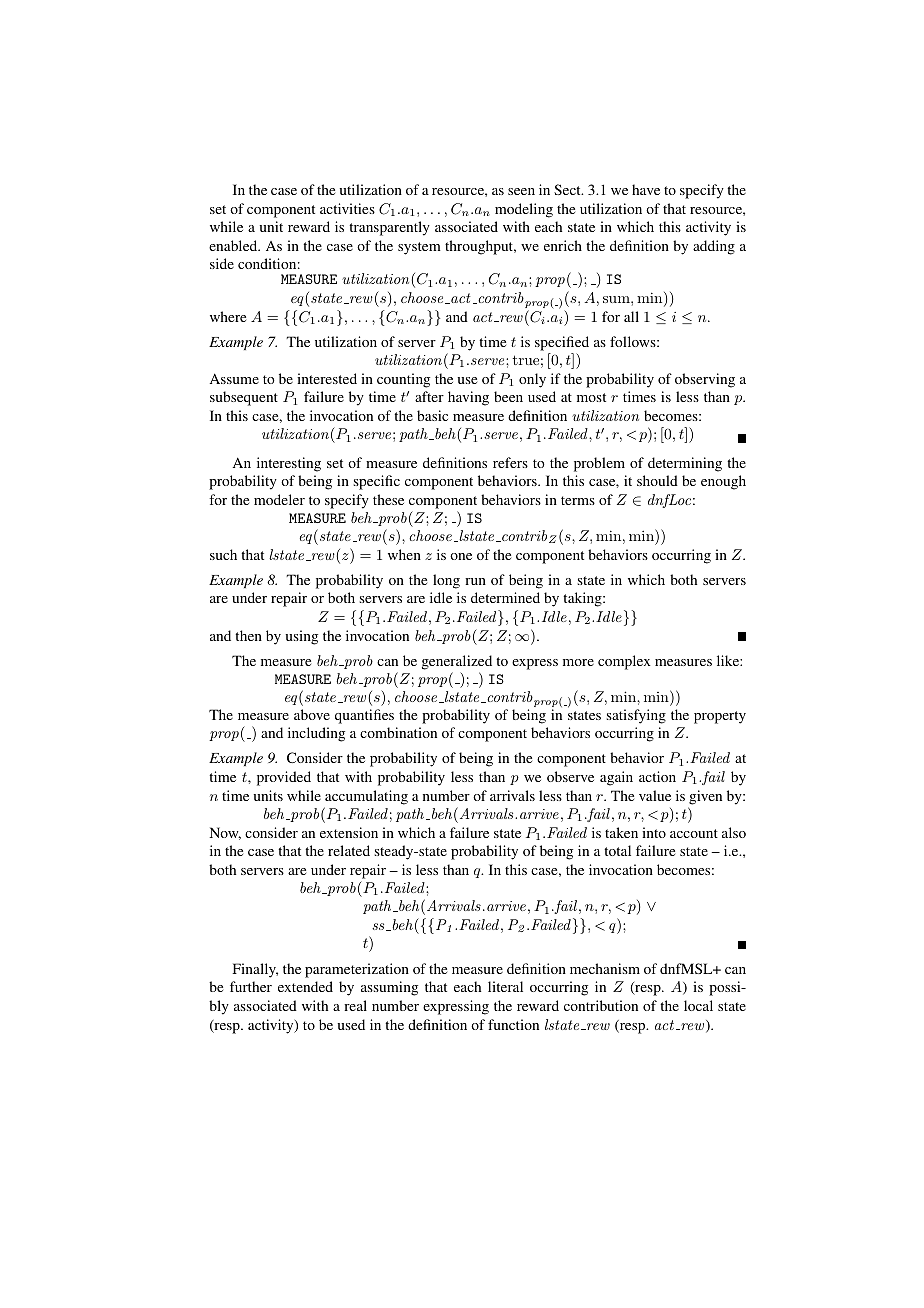  Describe the element at coordinates (305, 986) in the document. I see `extended` at that location.
